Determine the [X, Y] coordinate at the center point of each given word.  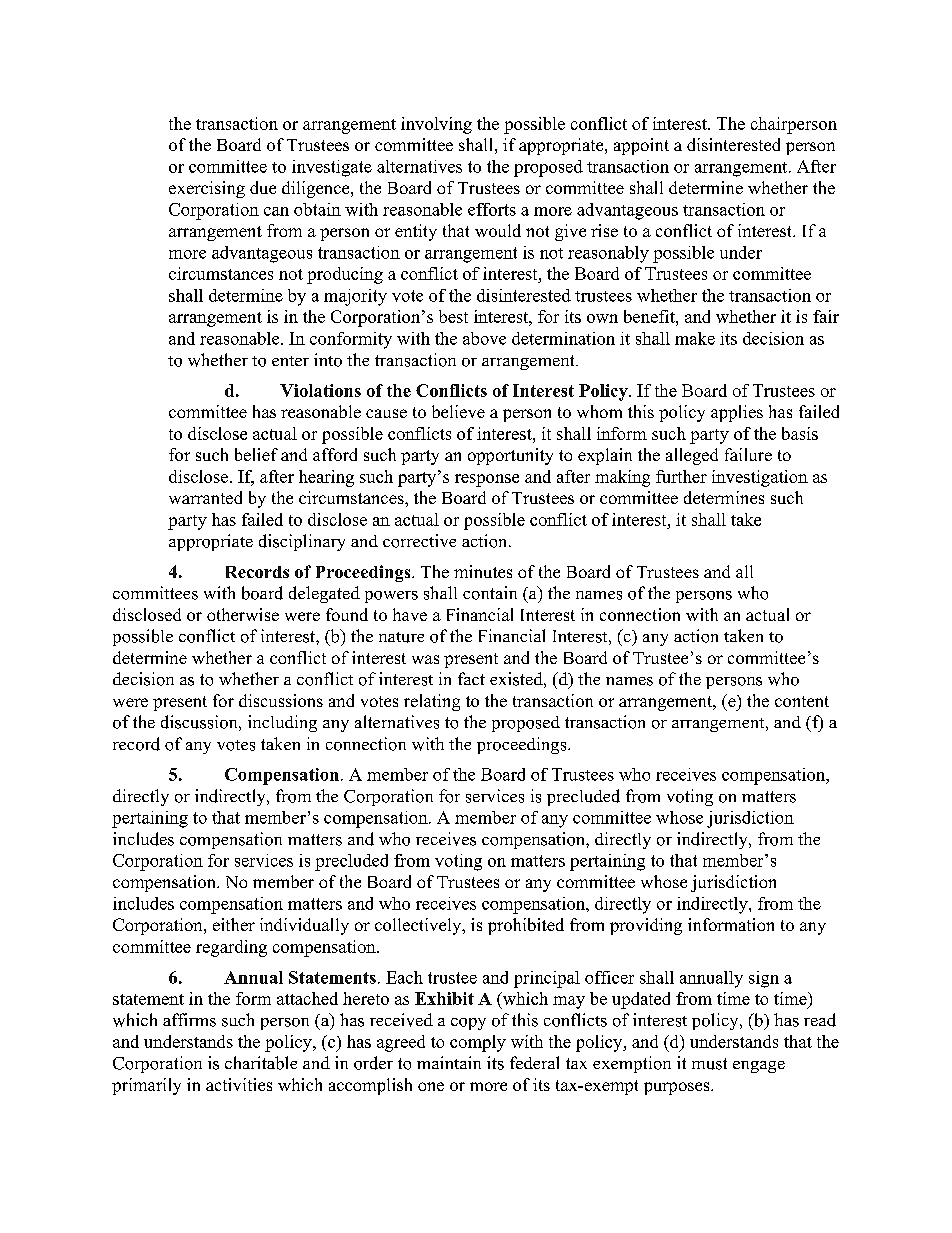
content [802, 701]
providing [646, 926]
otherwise [243, 614]
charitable [261, 1063]
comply [478, 1043]
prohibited [526, 926]
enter [290, 361]
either [234, 924]
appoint [641, 146]
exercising [207, 189]
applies [737, 413]
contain [490, 593]
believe [458, 411]
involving [436, 125]
